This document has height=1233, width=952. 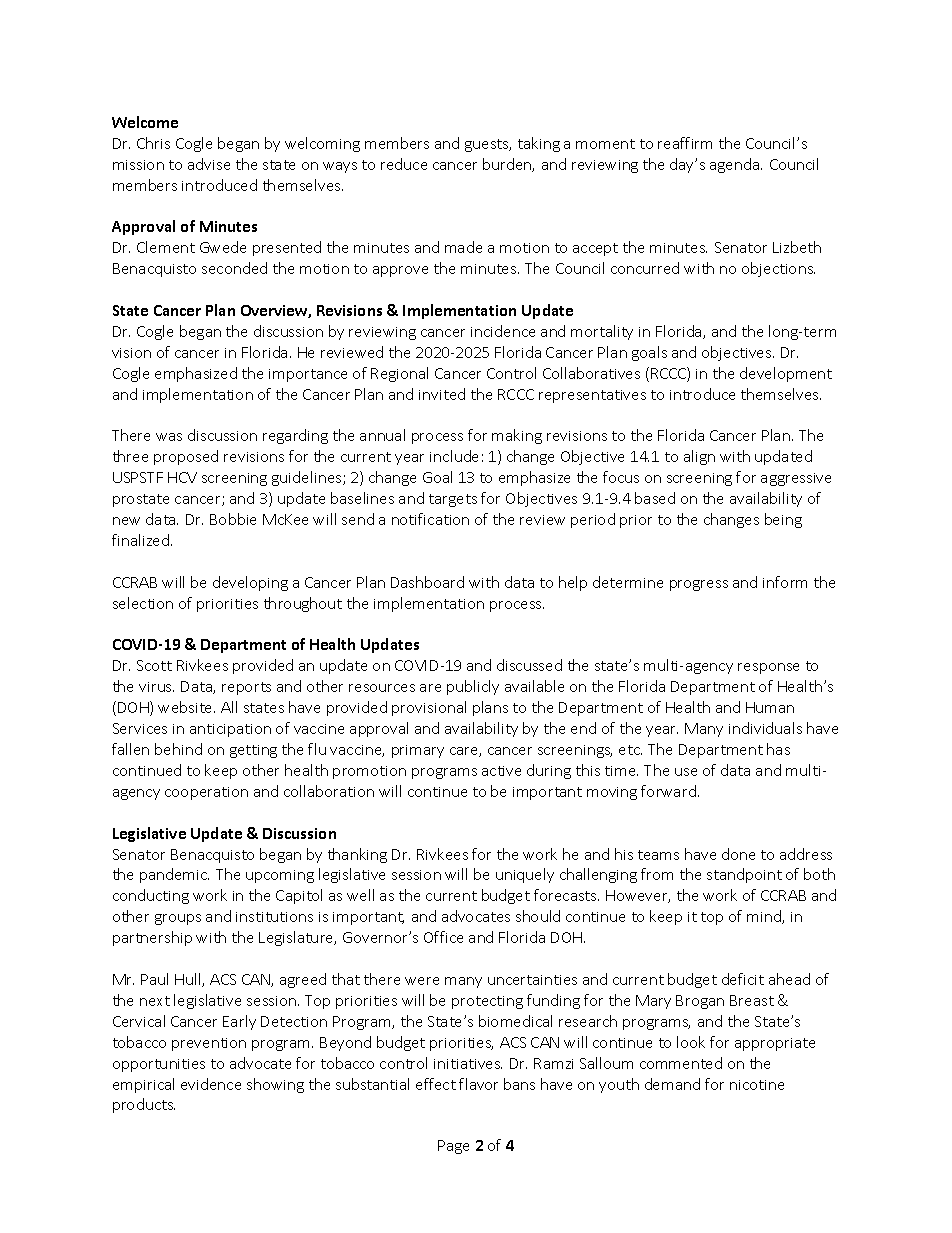 What do you see at coordinates (478, 1084) in the document?
I see `flavor` at bounding box center [478, 1084].
